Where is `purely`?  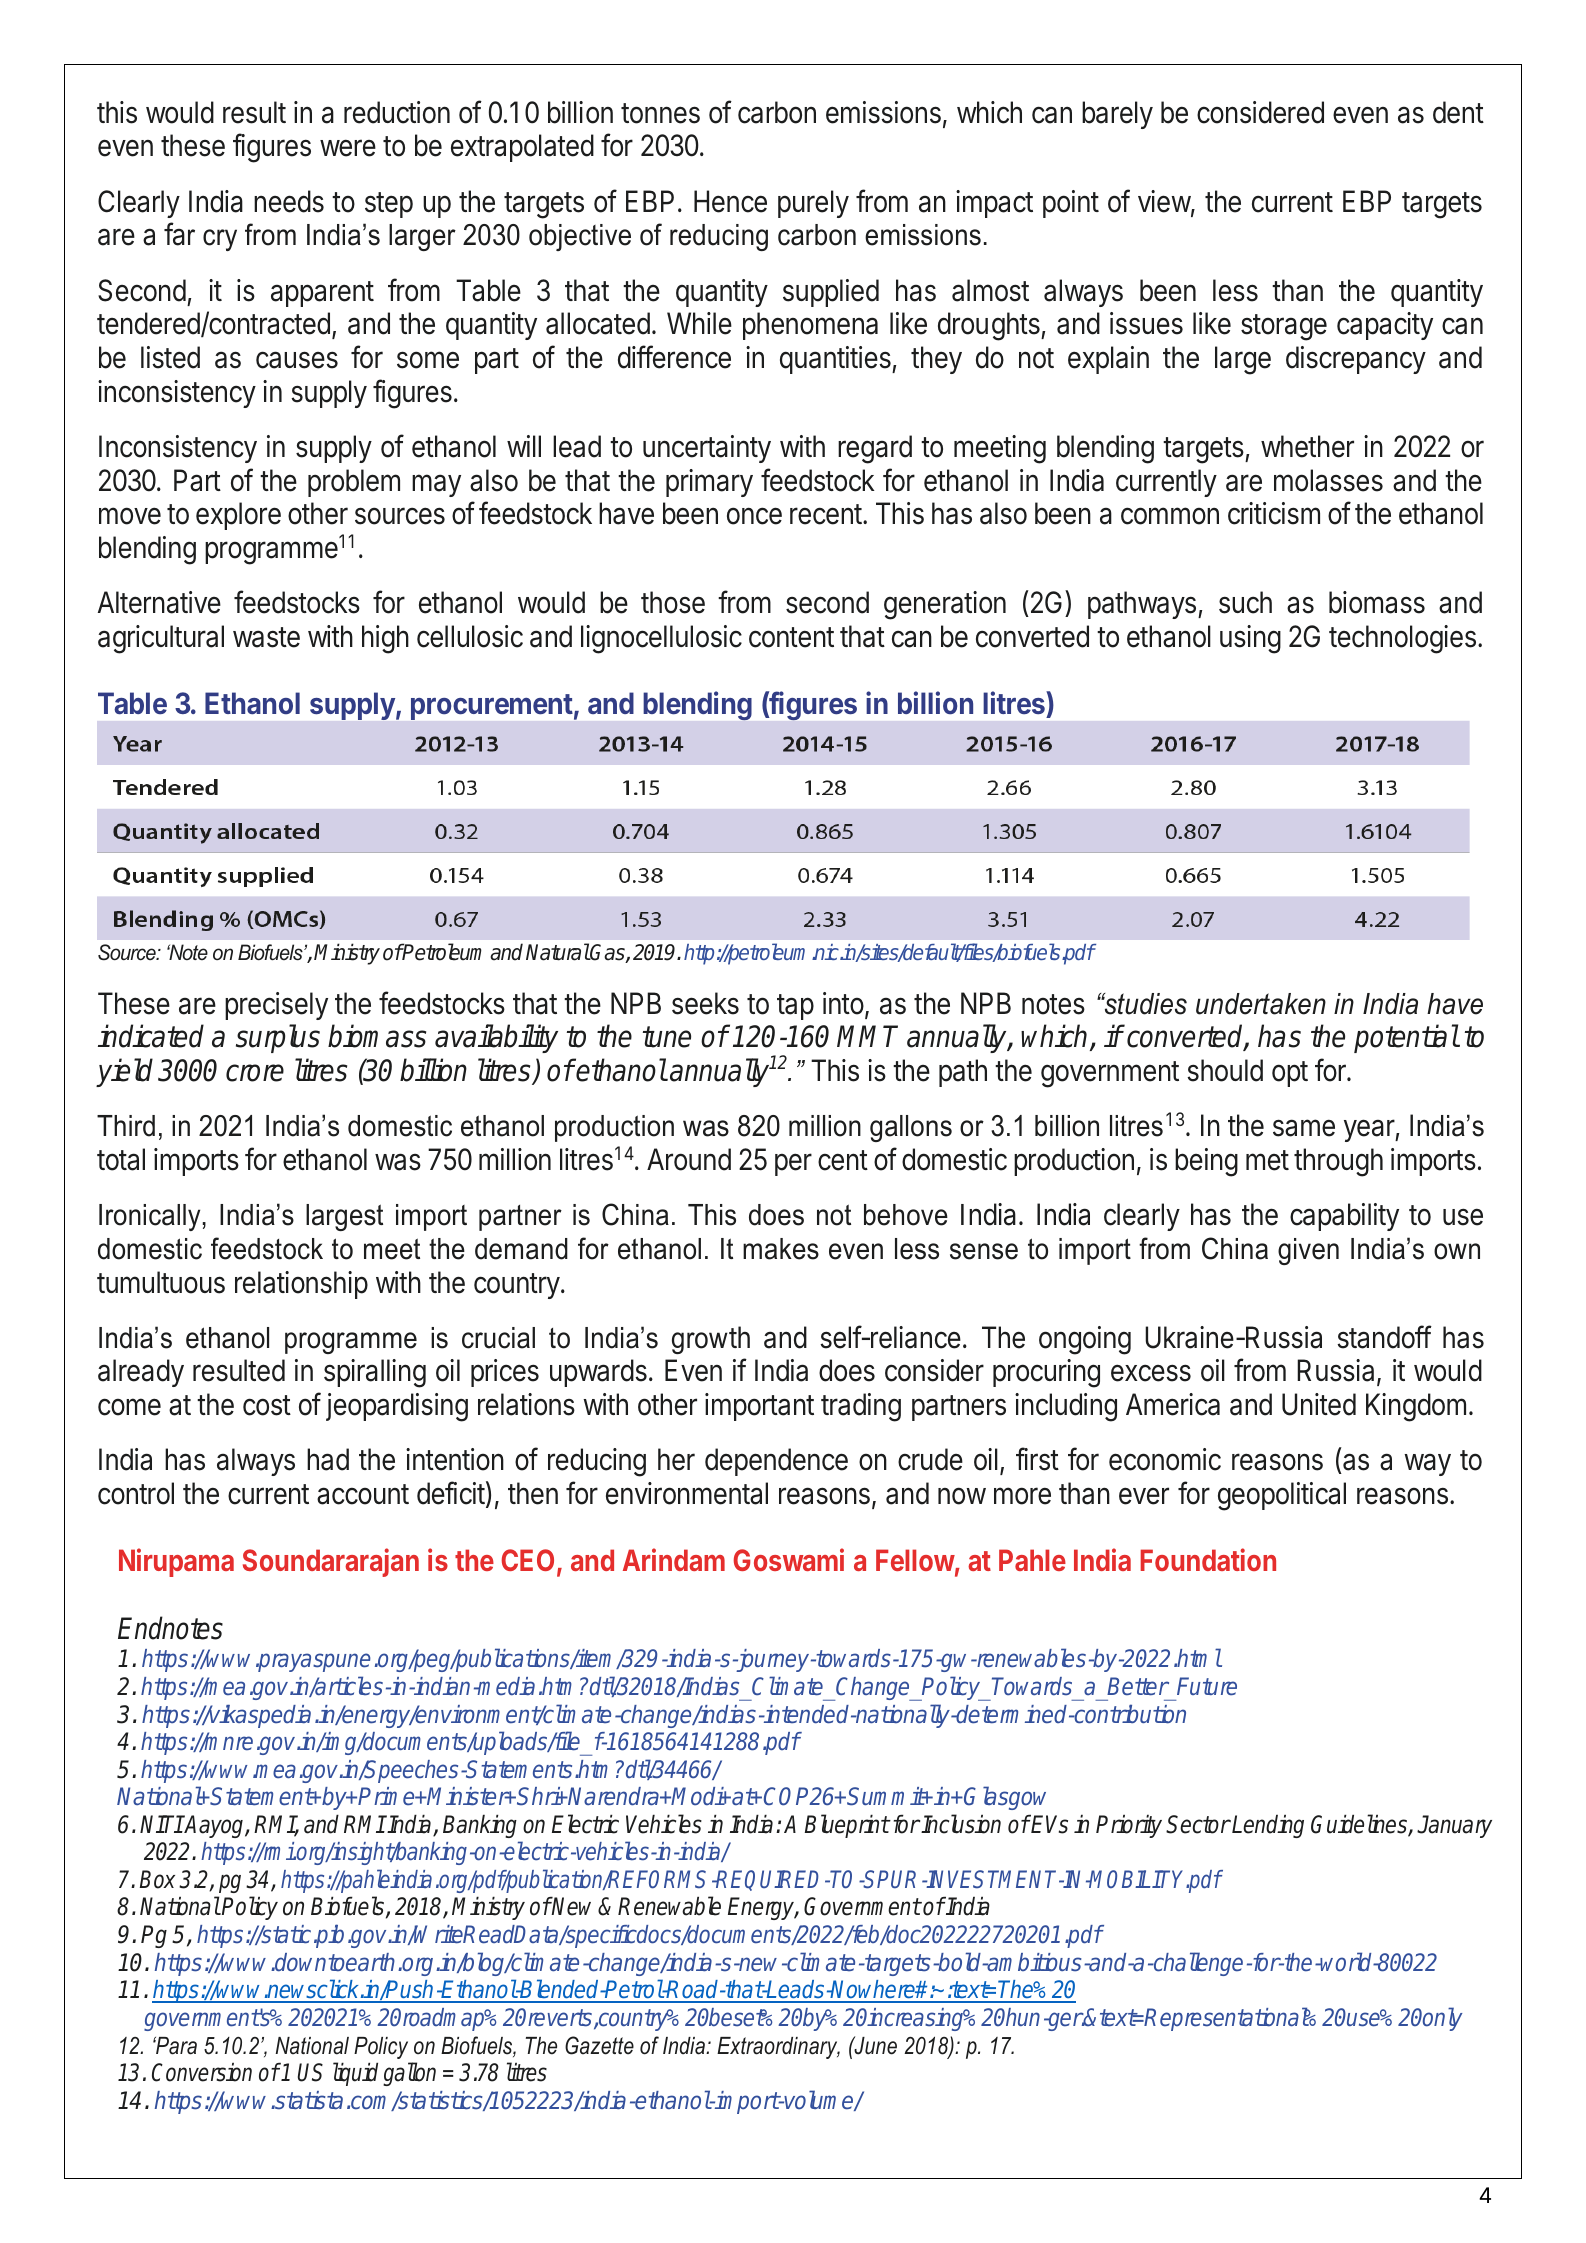
purely is located at coordinates (813, 204).
